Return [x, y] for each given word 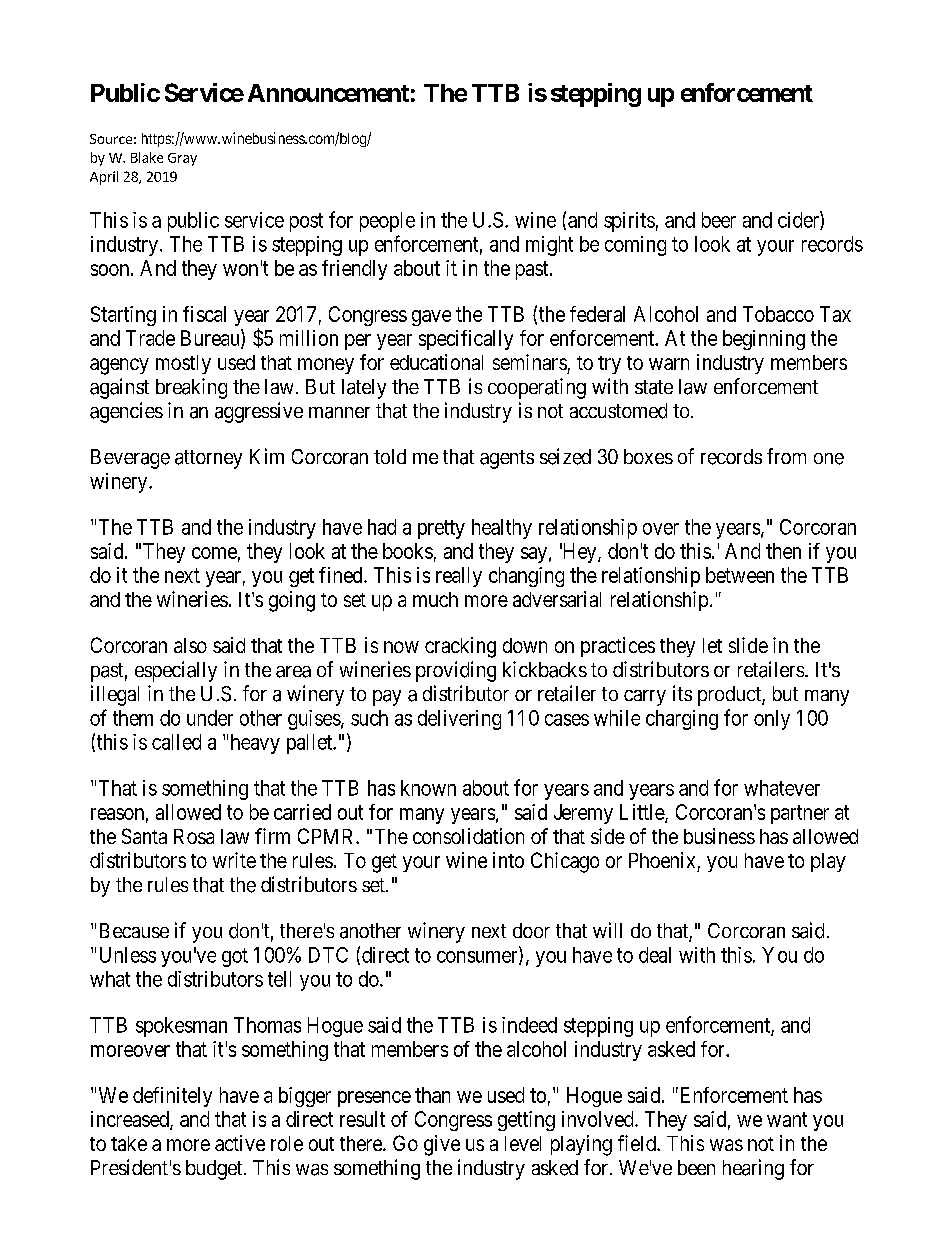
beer [719, 220]
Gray [182, 159]
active [240, 1143]
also [190, 645]
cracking [460, 647]
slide [748, 645]
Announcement [328, 93]
